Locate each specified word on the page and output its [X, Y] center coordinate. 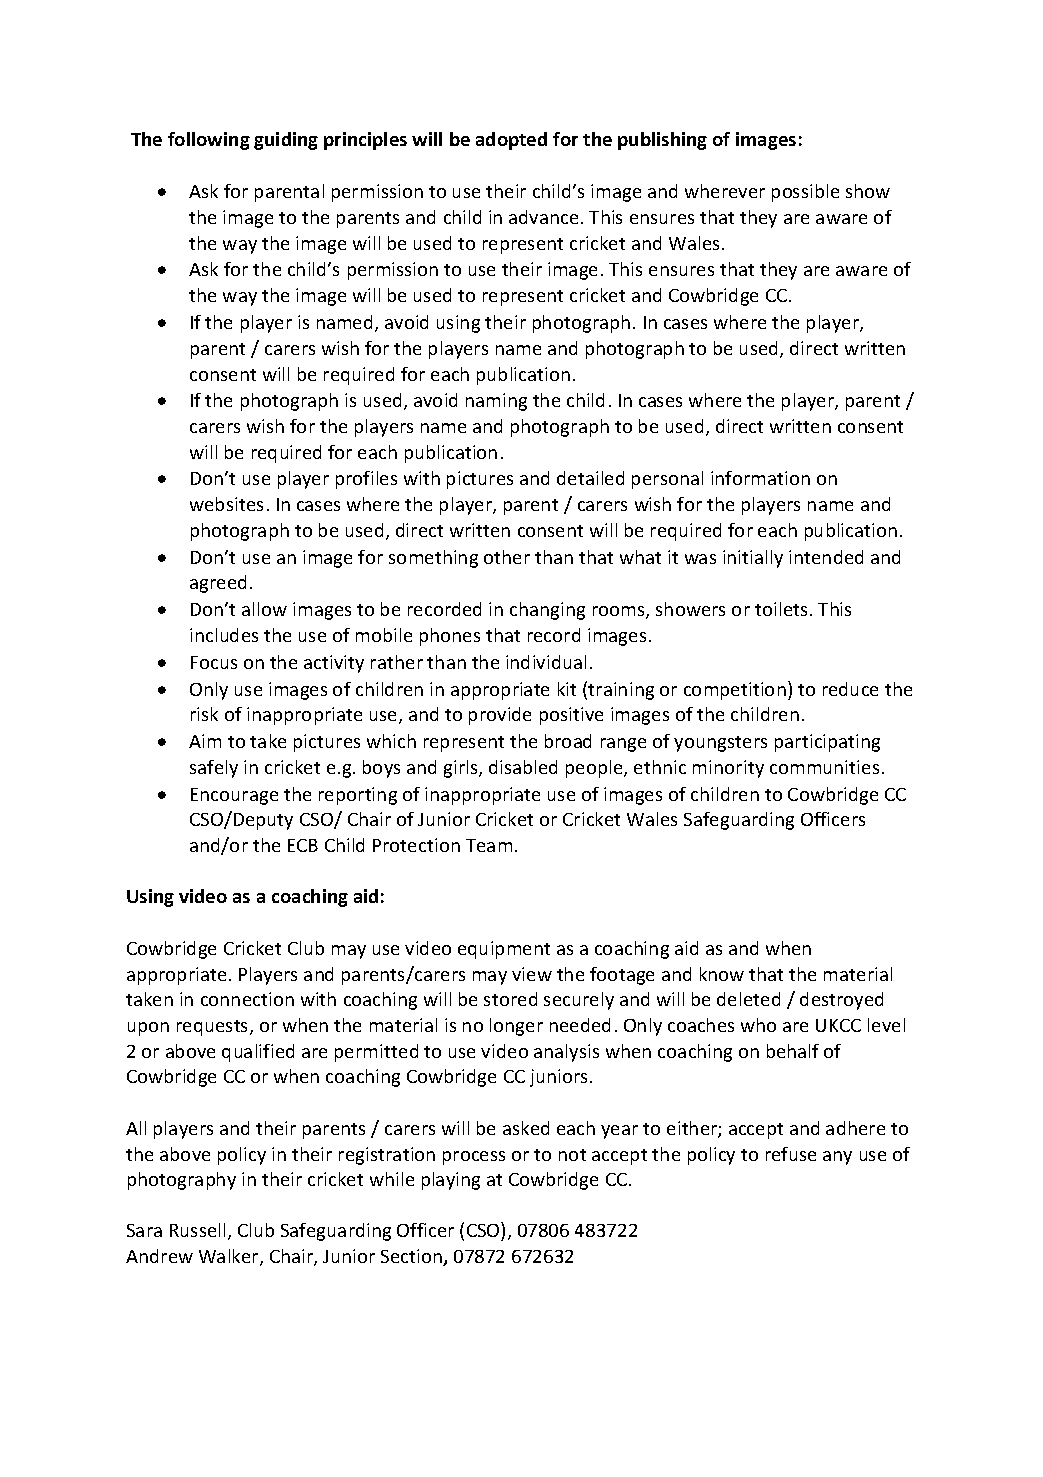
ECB [303, 845]
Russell [197, 1230]
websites [226, 504]
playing [451, 1181]
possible [805, 193]
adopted [511, 141]
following [209, 141]
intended [826, 557]
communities [824, 767]
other [507, 557]
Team [489, 845]
